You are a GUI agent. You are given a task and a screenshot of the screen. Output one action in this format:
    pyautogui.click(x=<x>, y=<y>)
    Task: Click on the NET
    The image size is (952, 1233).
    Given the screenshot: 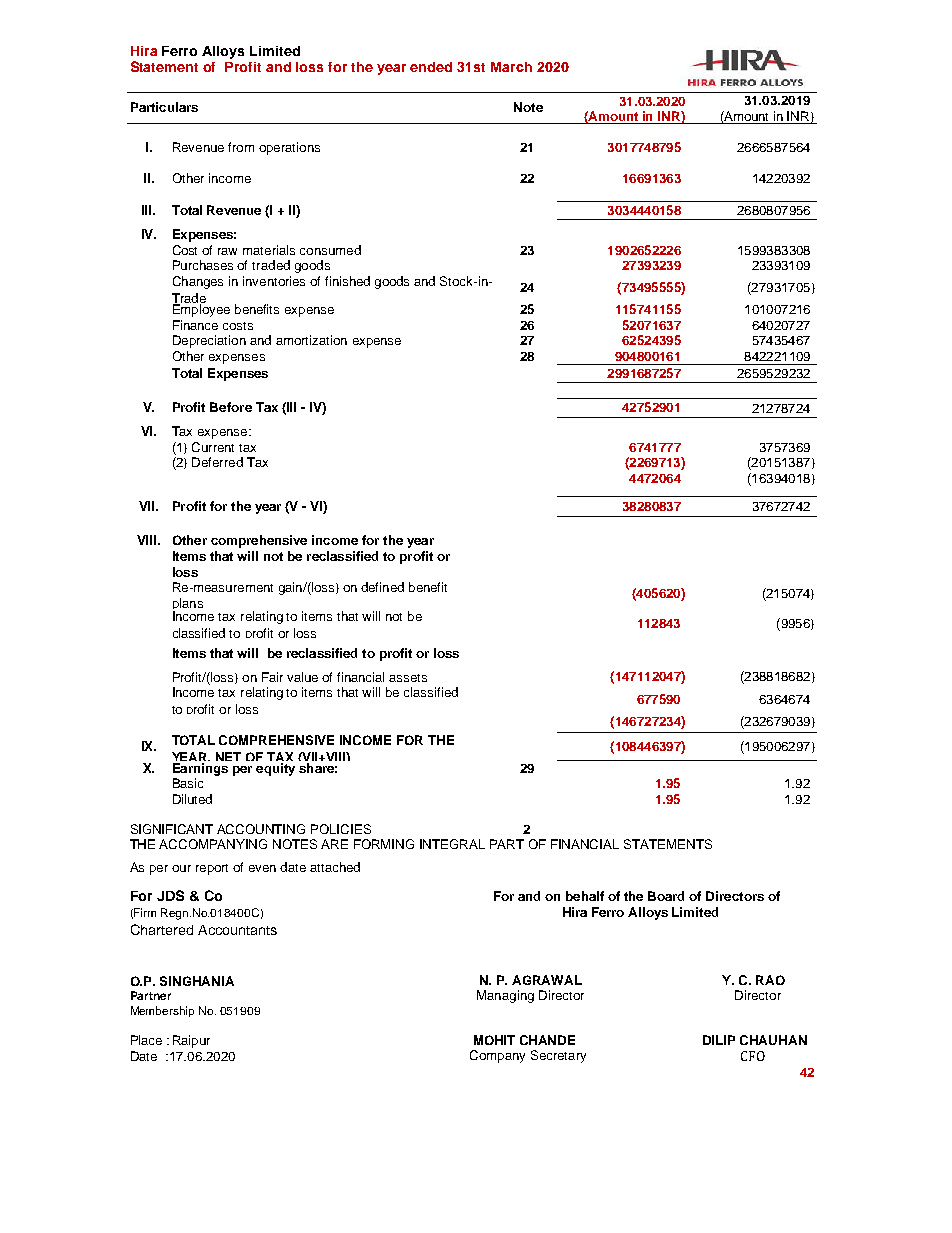 What is the action you would take?
    pyautogui.click(x=228, y=756)
